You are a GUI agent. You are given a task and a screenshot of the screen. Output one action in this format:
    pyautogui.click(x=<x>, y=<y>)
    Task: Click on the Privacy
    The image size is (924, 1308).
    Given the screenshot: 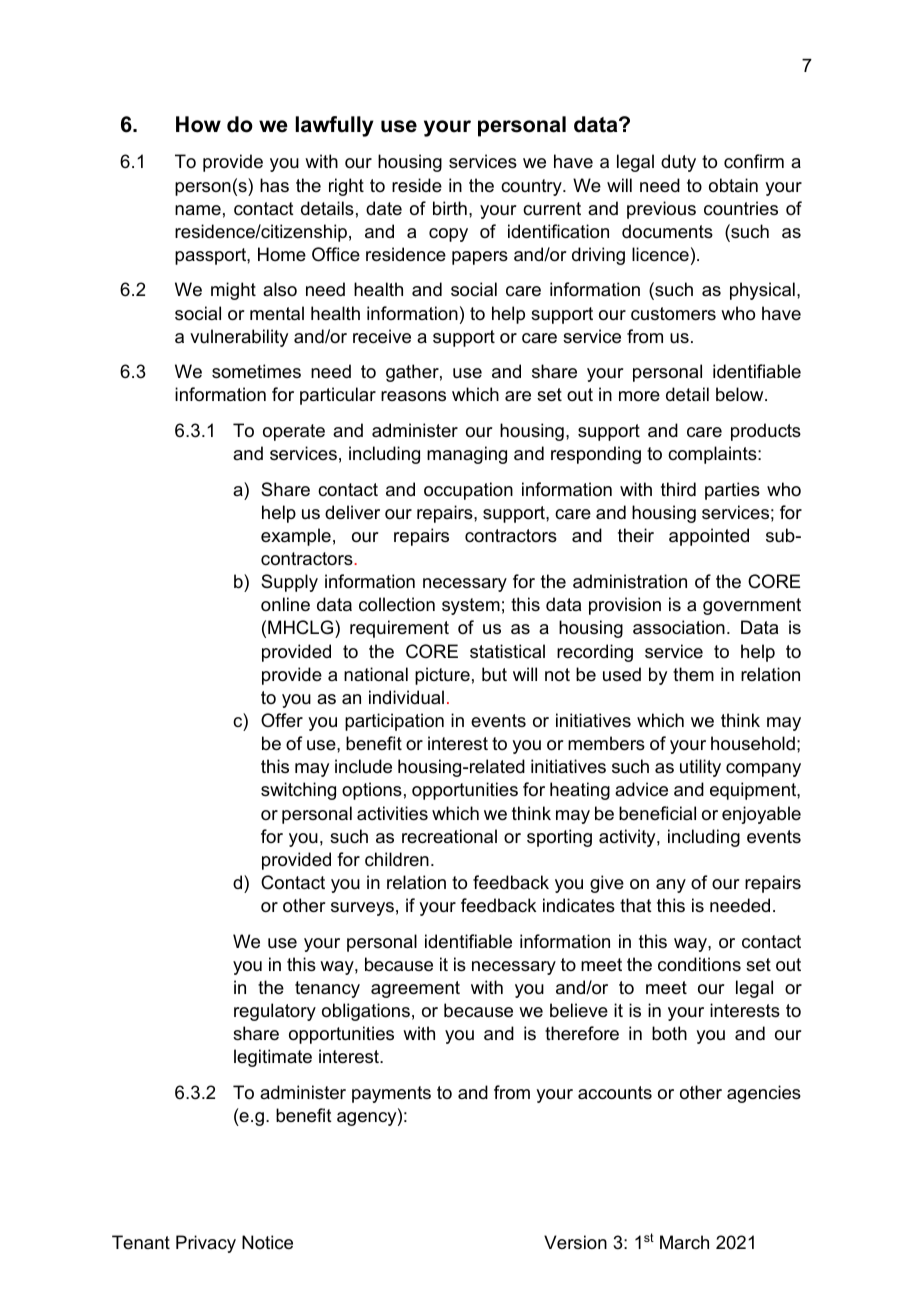 What is the action you would take?
    pyautogui.click(x=206, y=1244)
